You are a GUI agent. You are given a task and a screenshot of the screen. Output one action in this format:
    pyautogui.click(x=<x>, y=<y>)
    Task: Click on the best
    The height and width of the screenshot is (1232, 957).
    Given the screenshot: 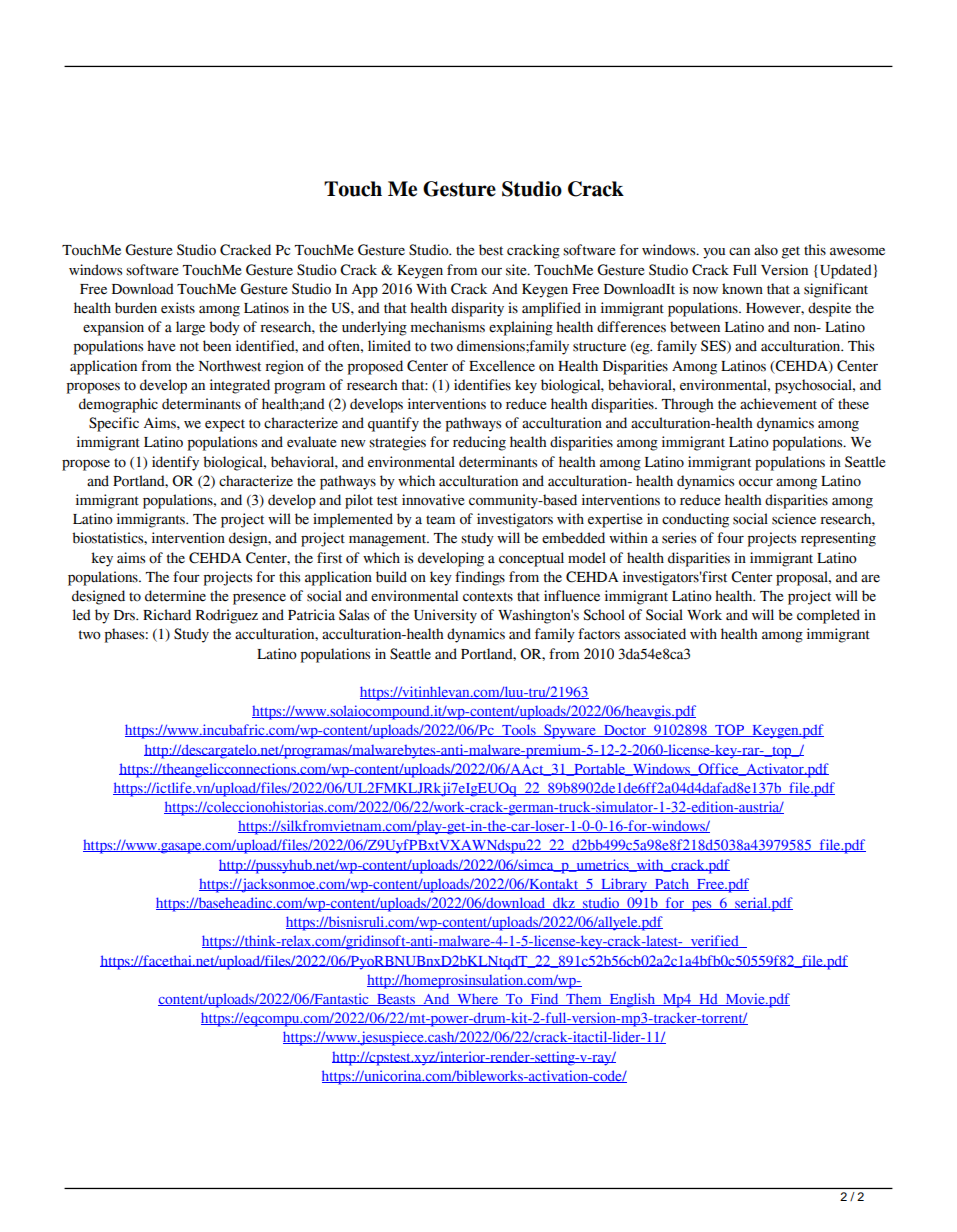 What is the action you would take?
    pyautogui.click(x=491, y=250)
